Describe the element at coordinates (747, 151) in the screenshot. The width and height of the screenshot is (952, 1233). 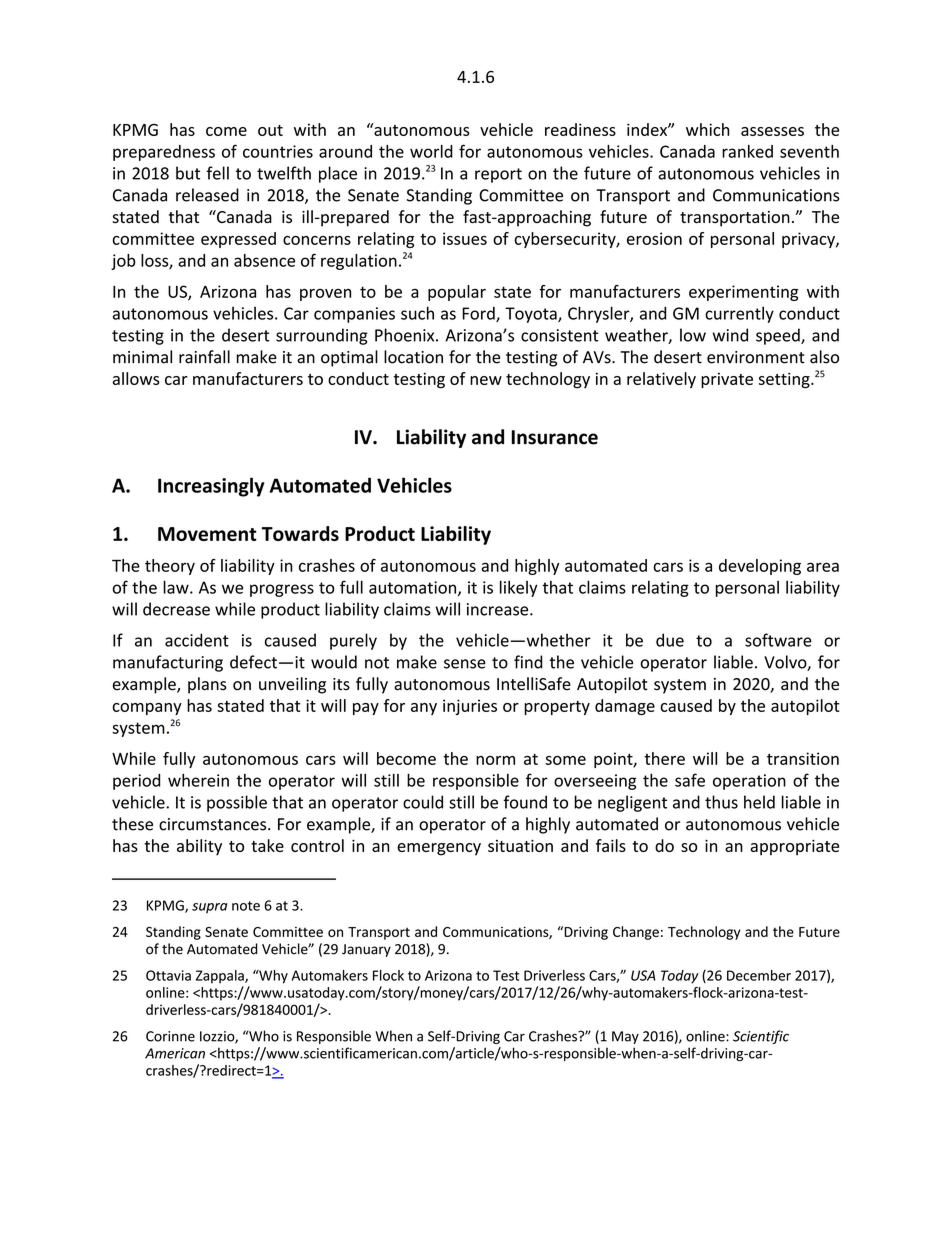
I see `ranked` at that location.
